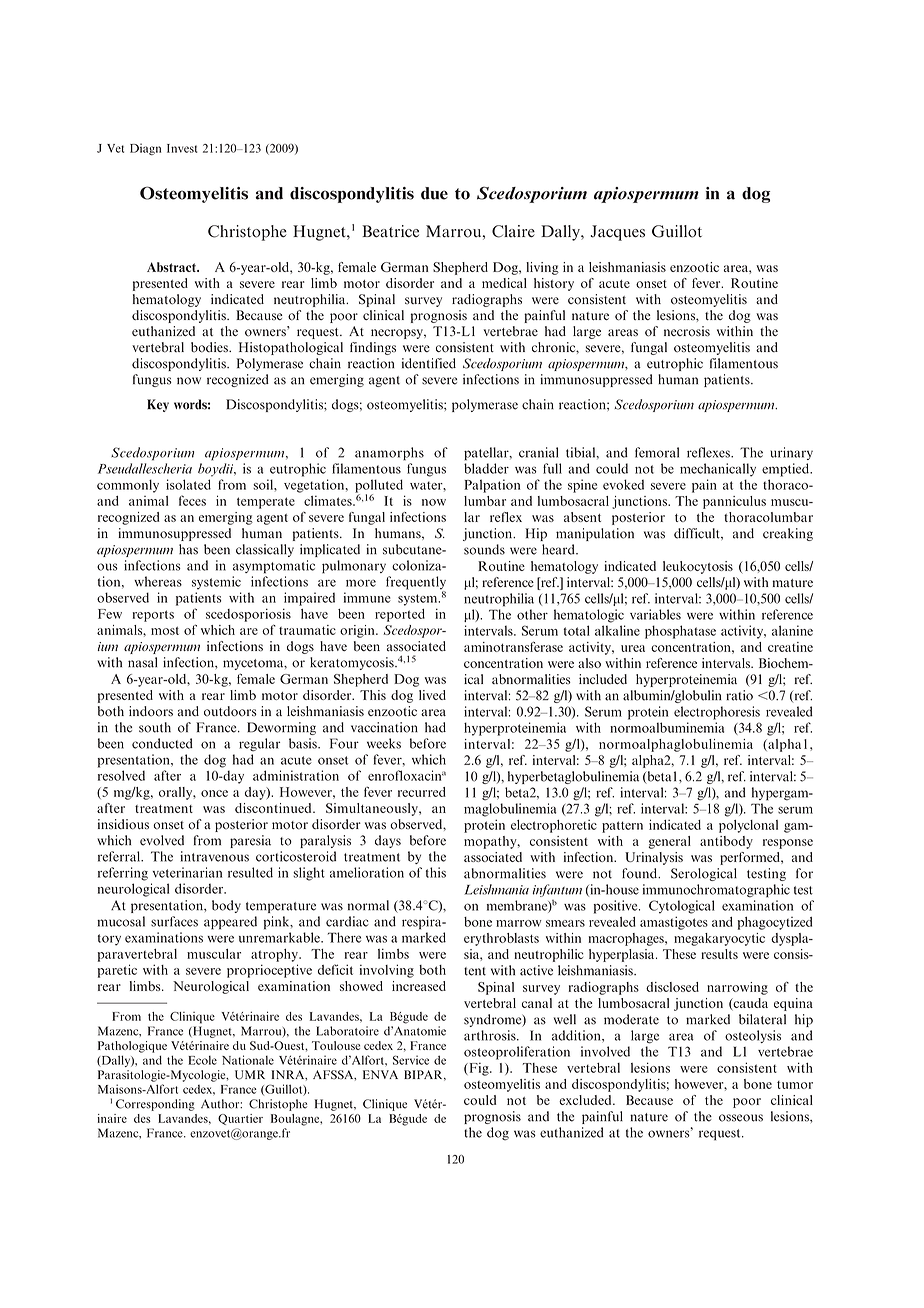 This screenshot has width=924, height=1308. What do you see at coordinates (155, 1105) in the screenshot?
I see `Corresponding` at bounding box center [155, 1105].
